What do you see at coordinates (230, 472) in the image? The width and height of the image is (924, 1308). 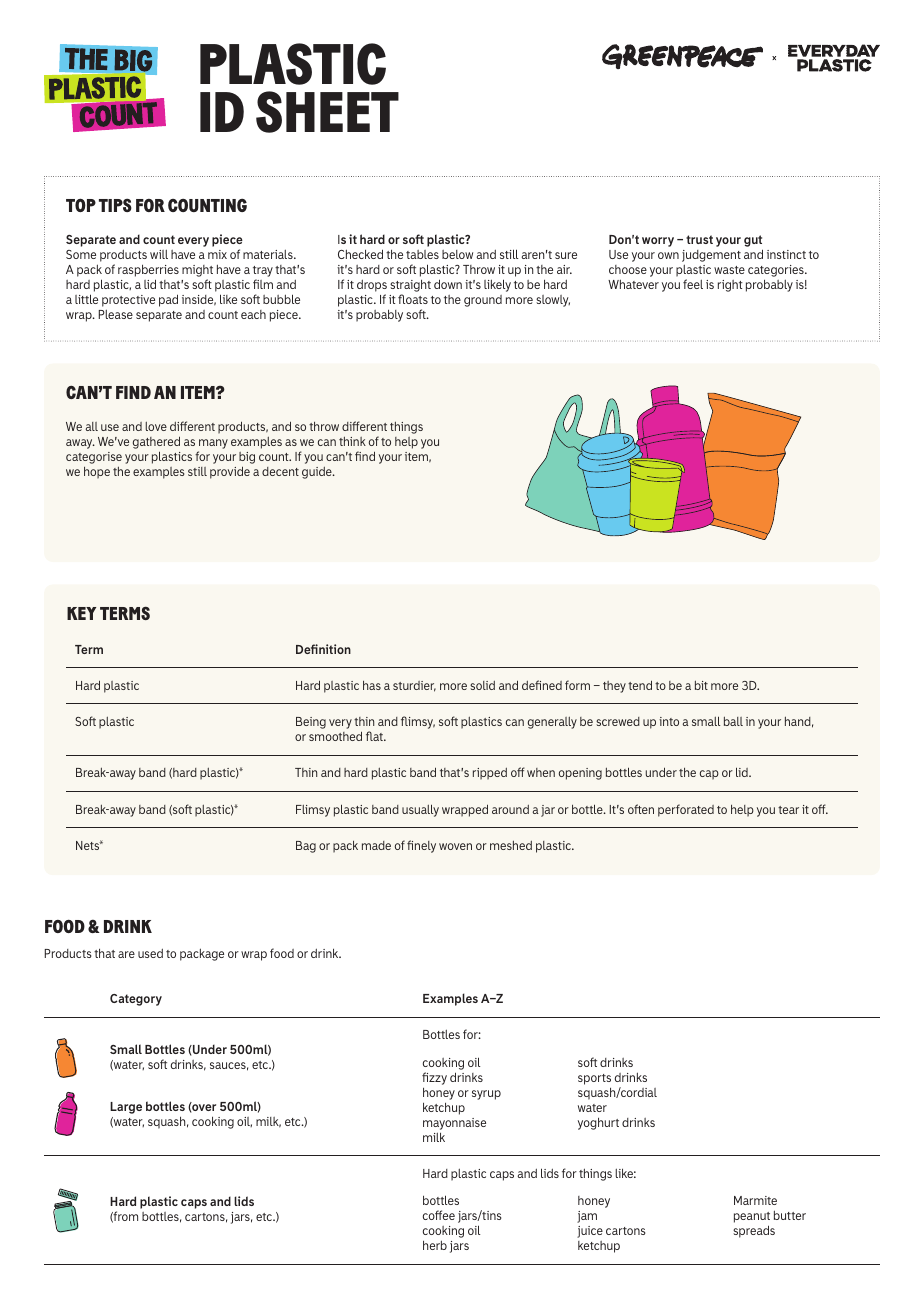 I see `provide` at bounding box center [230, 472].
